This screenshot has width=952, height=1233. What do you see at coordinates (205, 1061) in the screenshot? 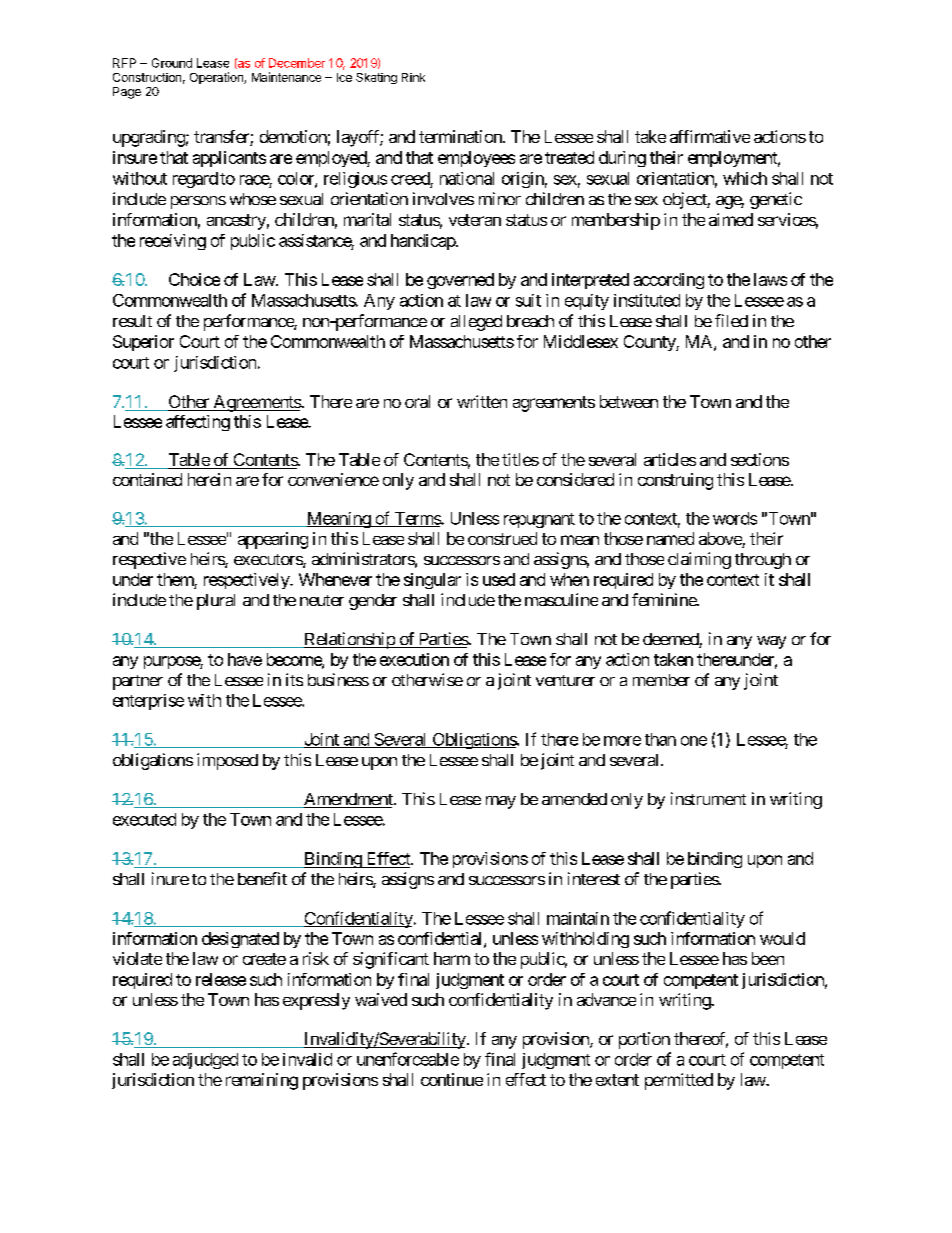
I see `adjudged` at bounding box center [205, 1061].
